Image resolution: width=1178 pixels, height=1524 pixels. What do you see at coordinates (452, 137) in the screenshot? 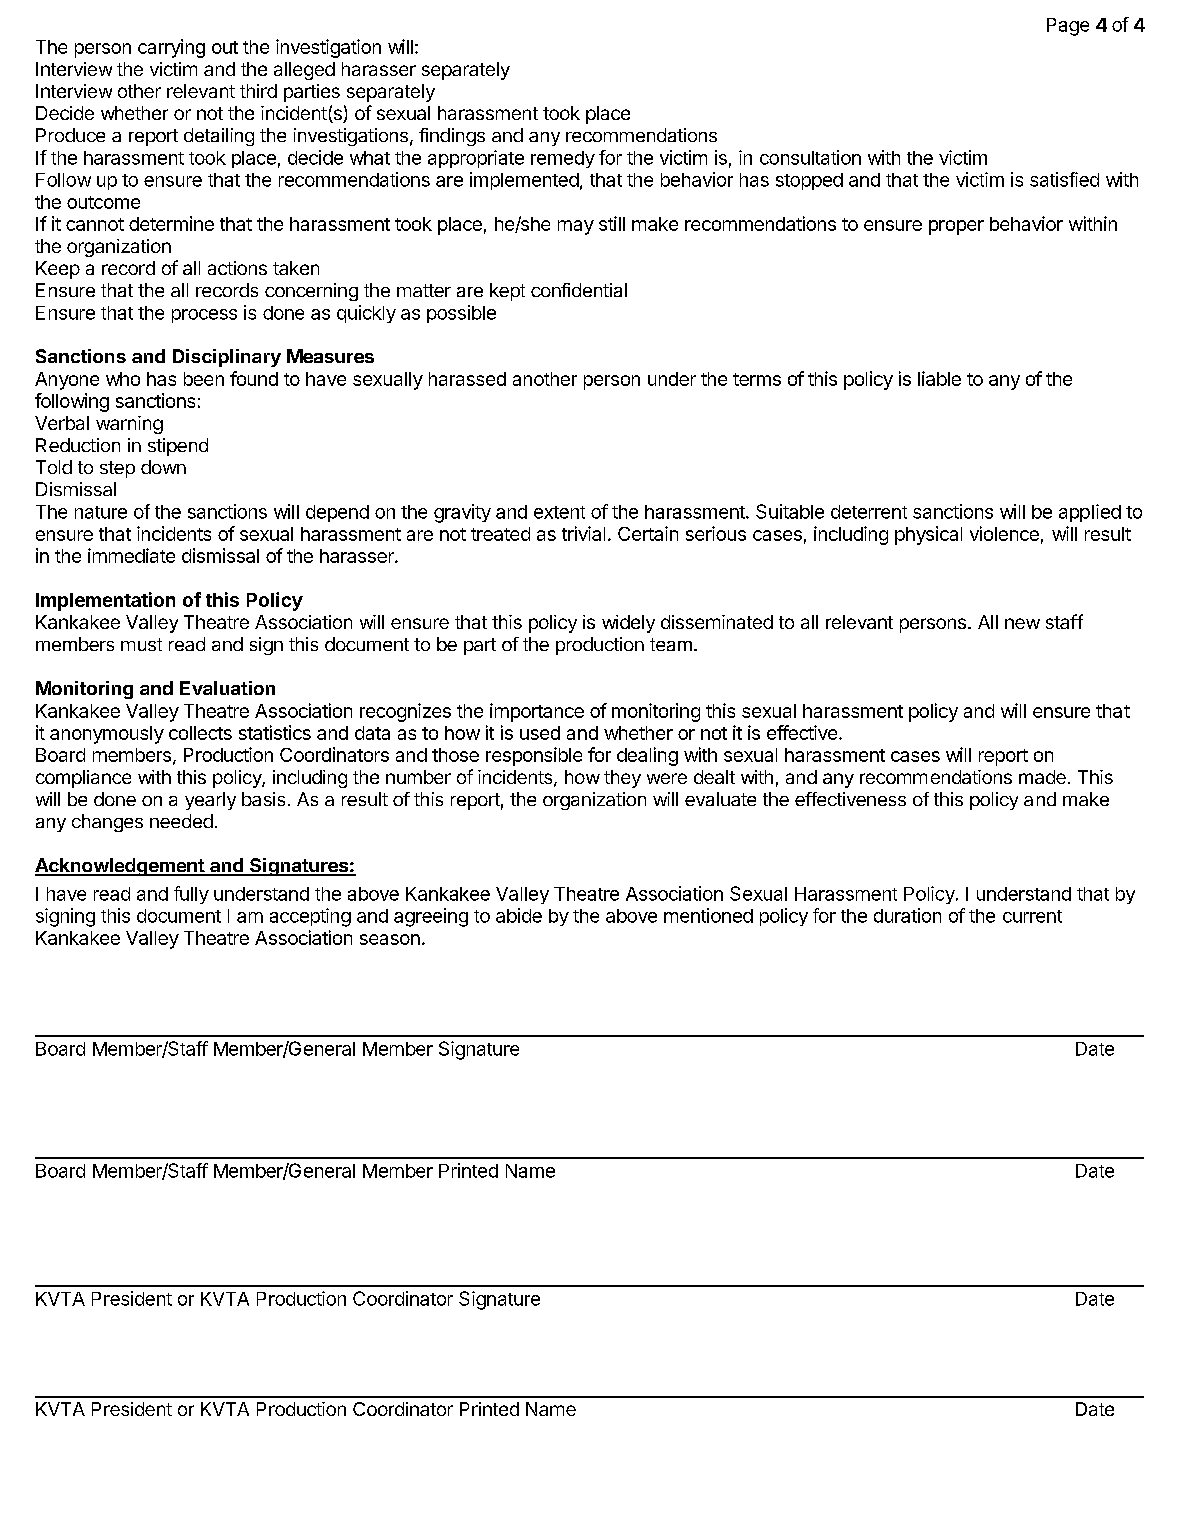
I see `findings` at bounding box center [452, 137].
